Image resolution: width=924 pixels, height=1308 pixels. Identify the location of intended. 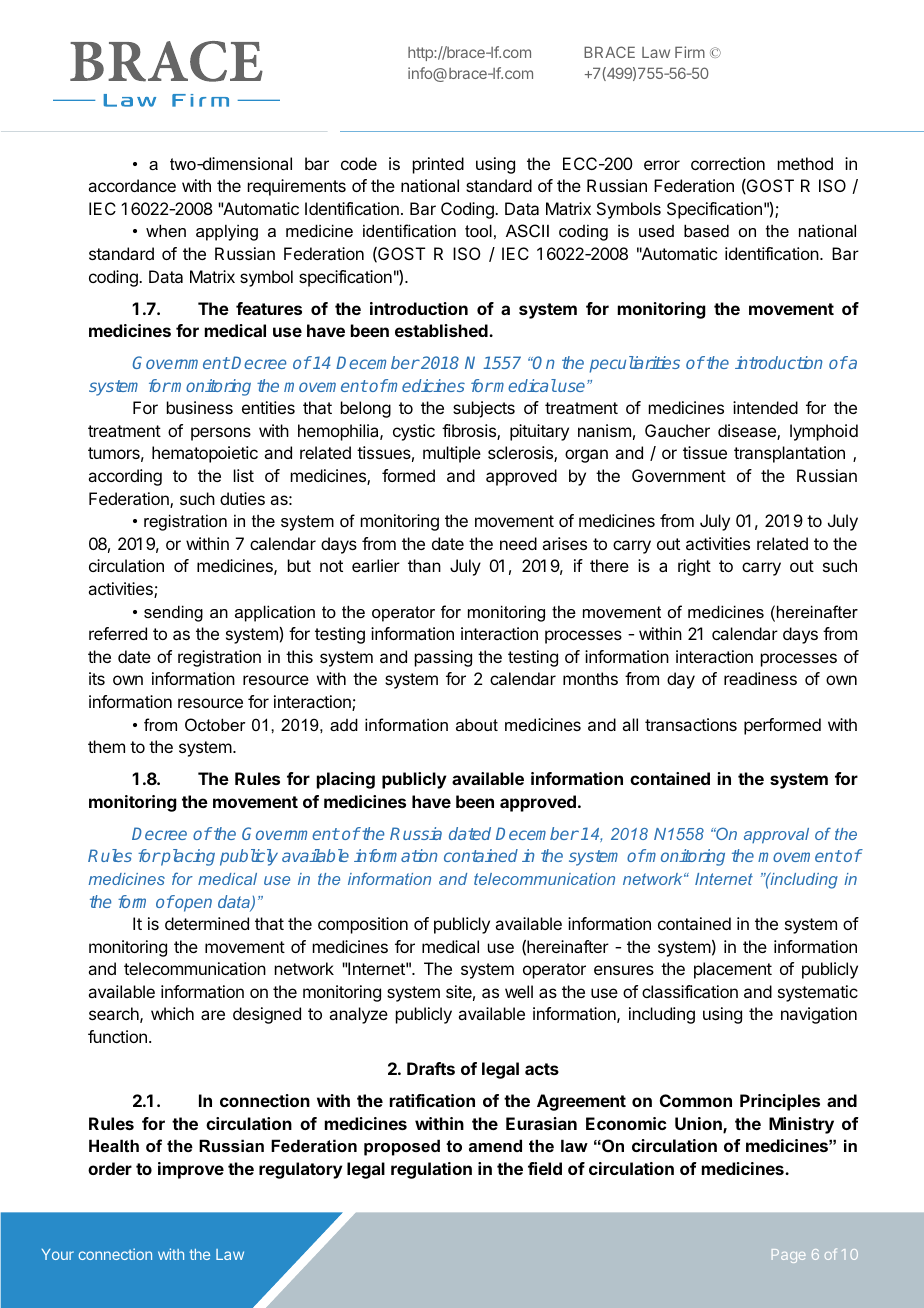
(765, 407).
